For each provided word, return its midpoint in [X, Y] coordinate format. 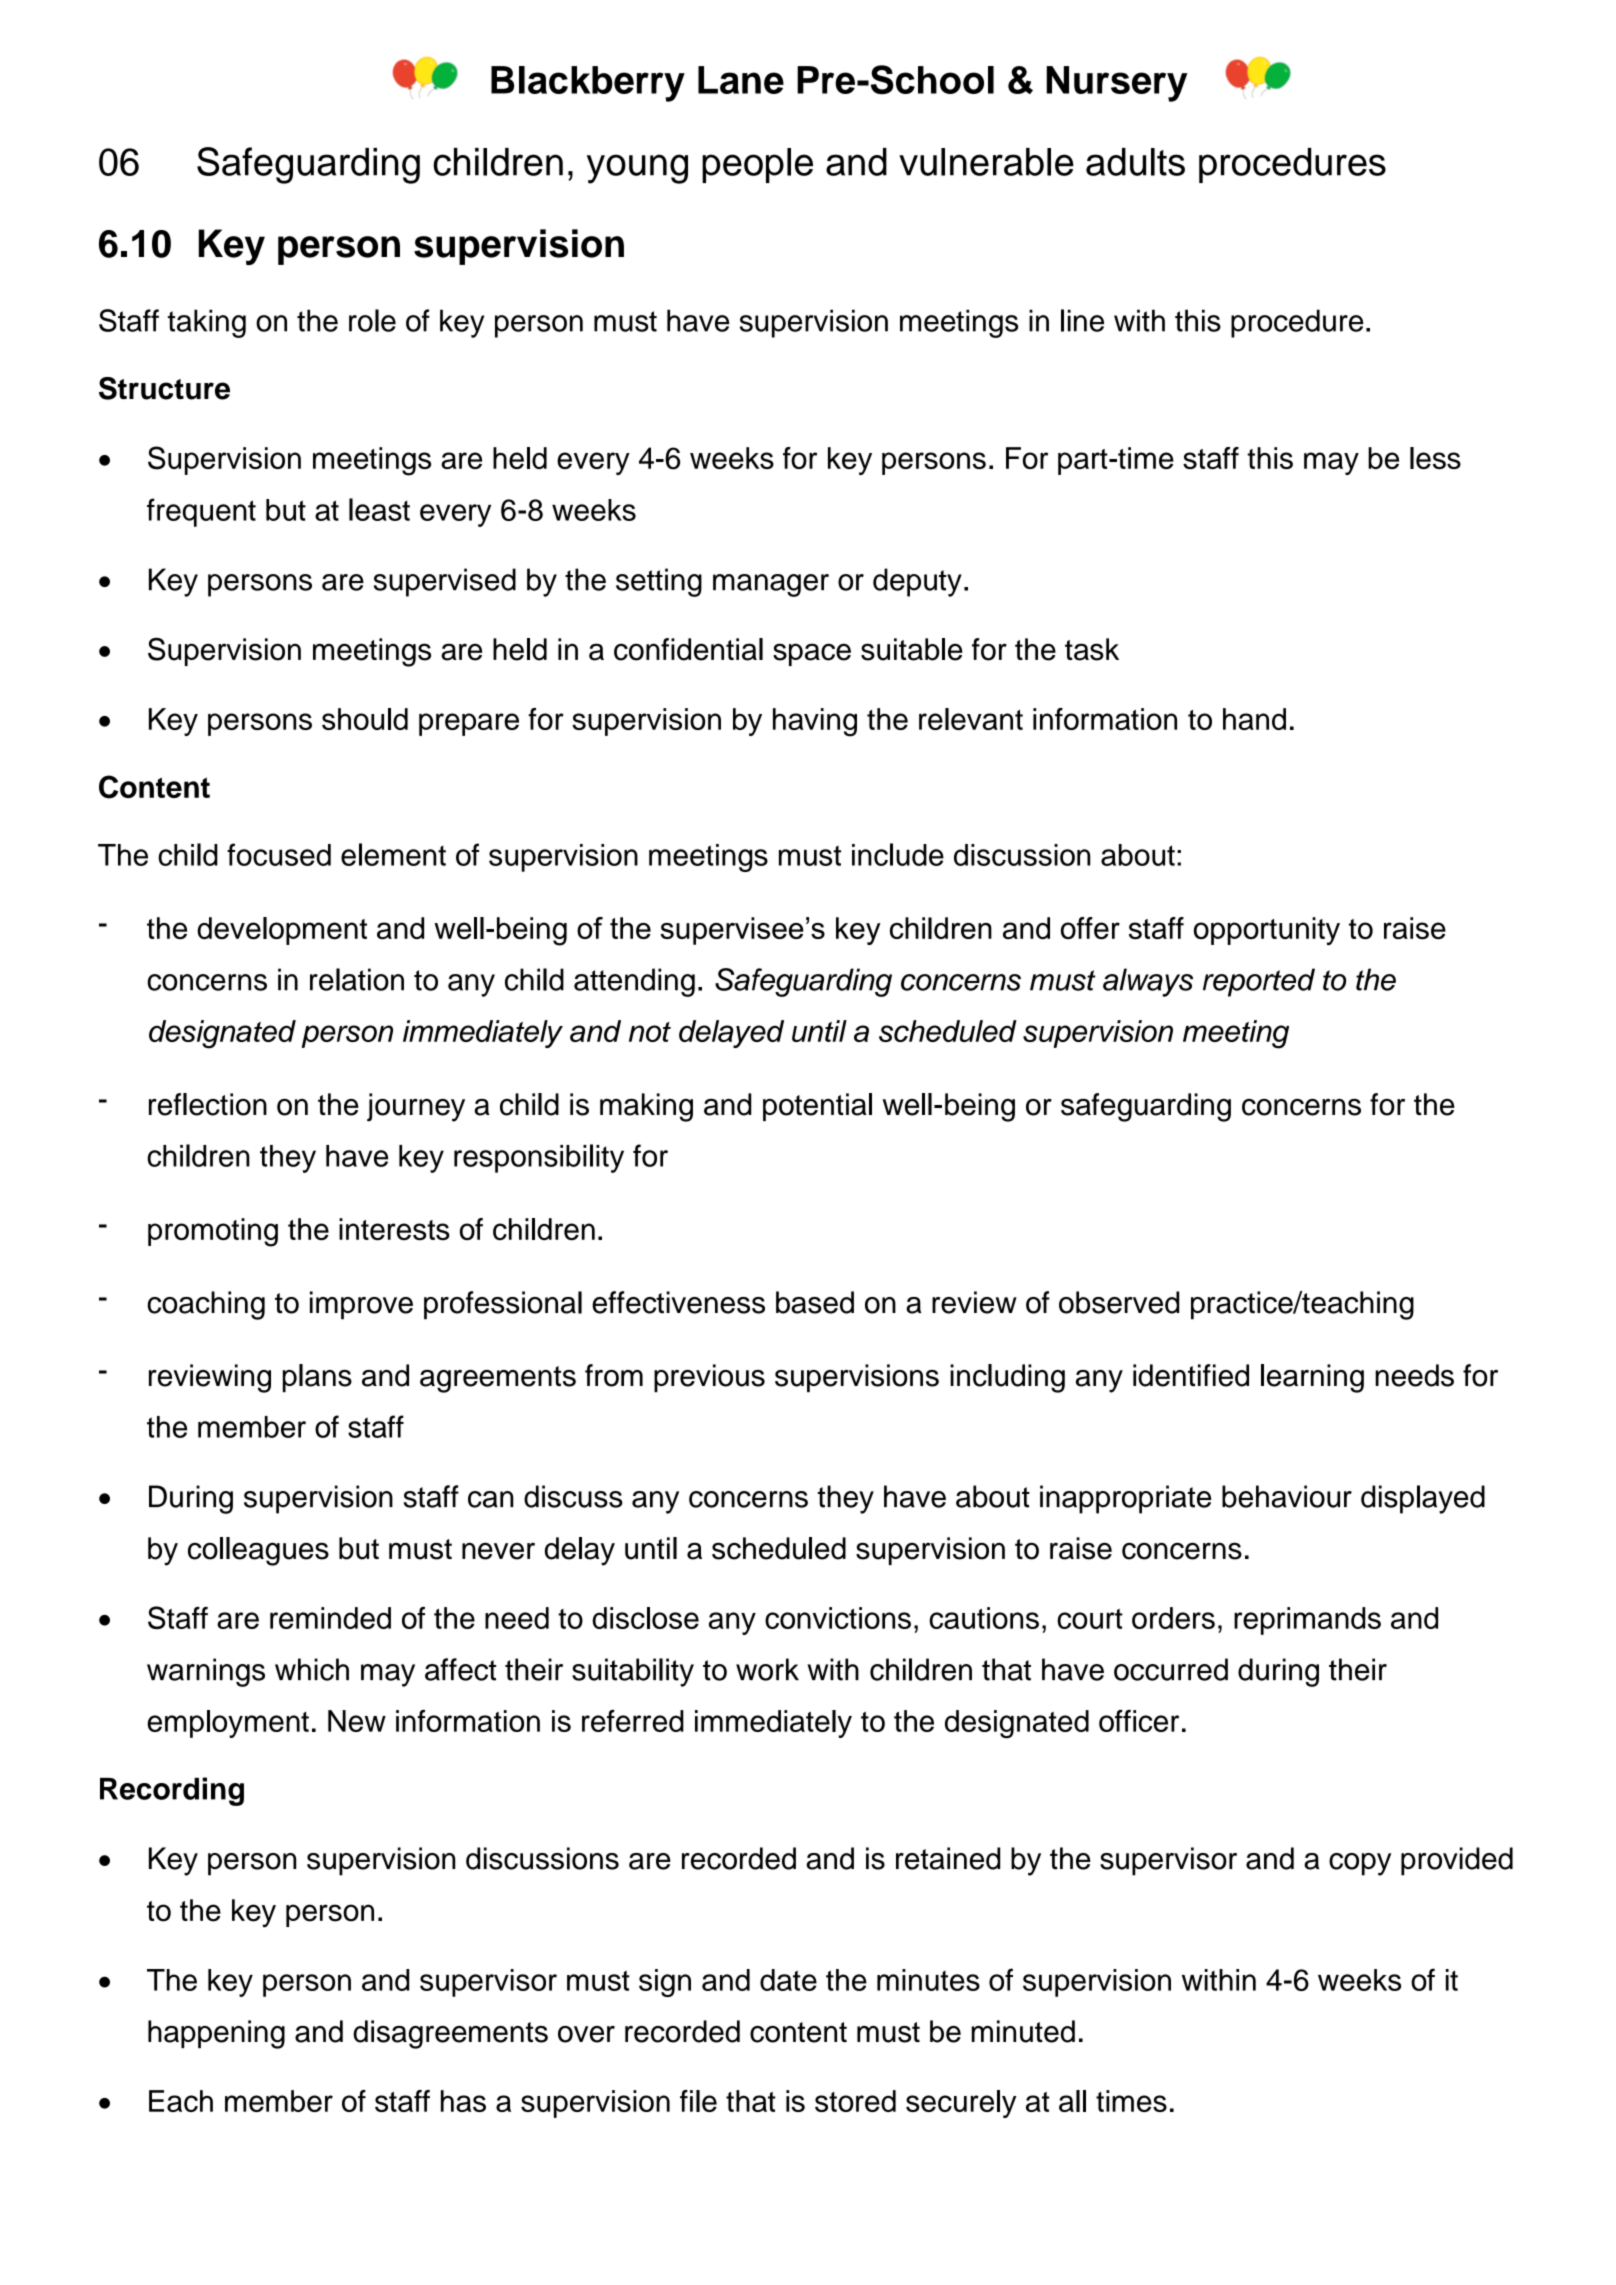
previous [709, 1378]
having [815, 722]
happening [216, 2034]
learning [1312, 1378]
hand [1254, 719]
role [372, 320]
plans [317, 1378]
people [757, 165]
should [365, 719]
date [788, 1980]
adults [1135, 162]
